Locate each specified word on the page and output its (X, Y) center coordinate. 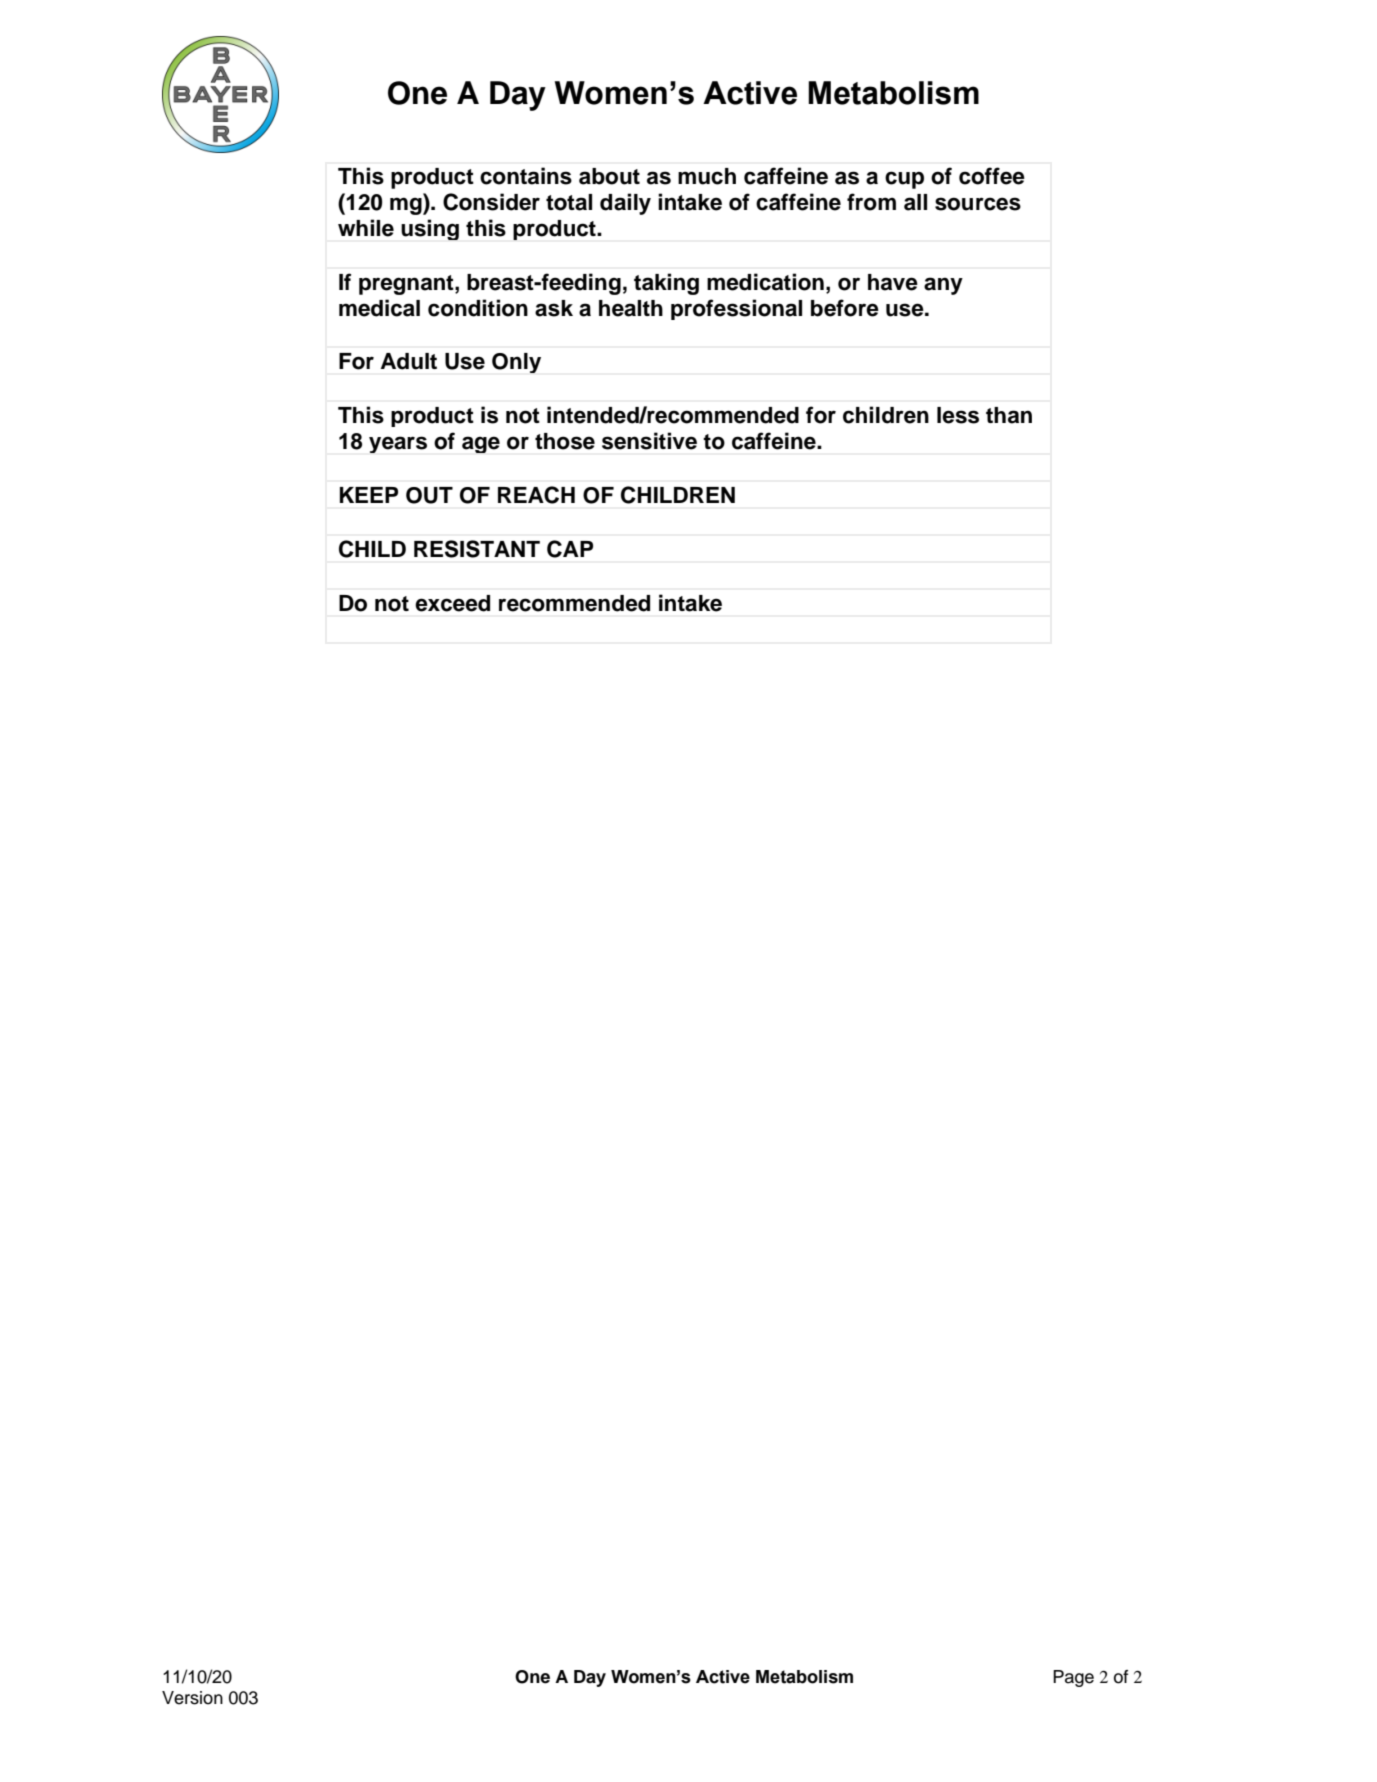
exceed (452, 603)
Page (1073, 1678)
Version (192, 1698)
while (366, 228)
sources (978, 204)
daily (625, 204)
